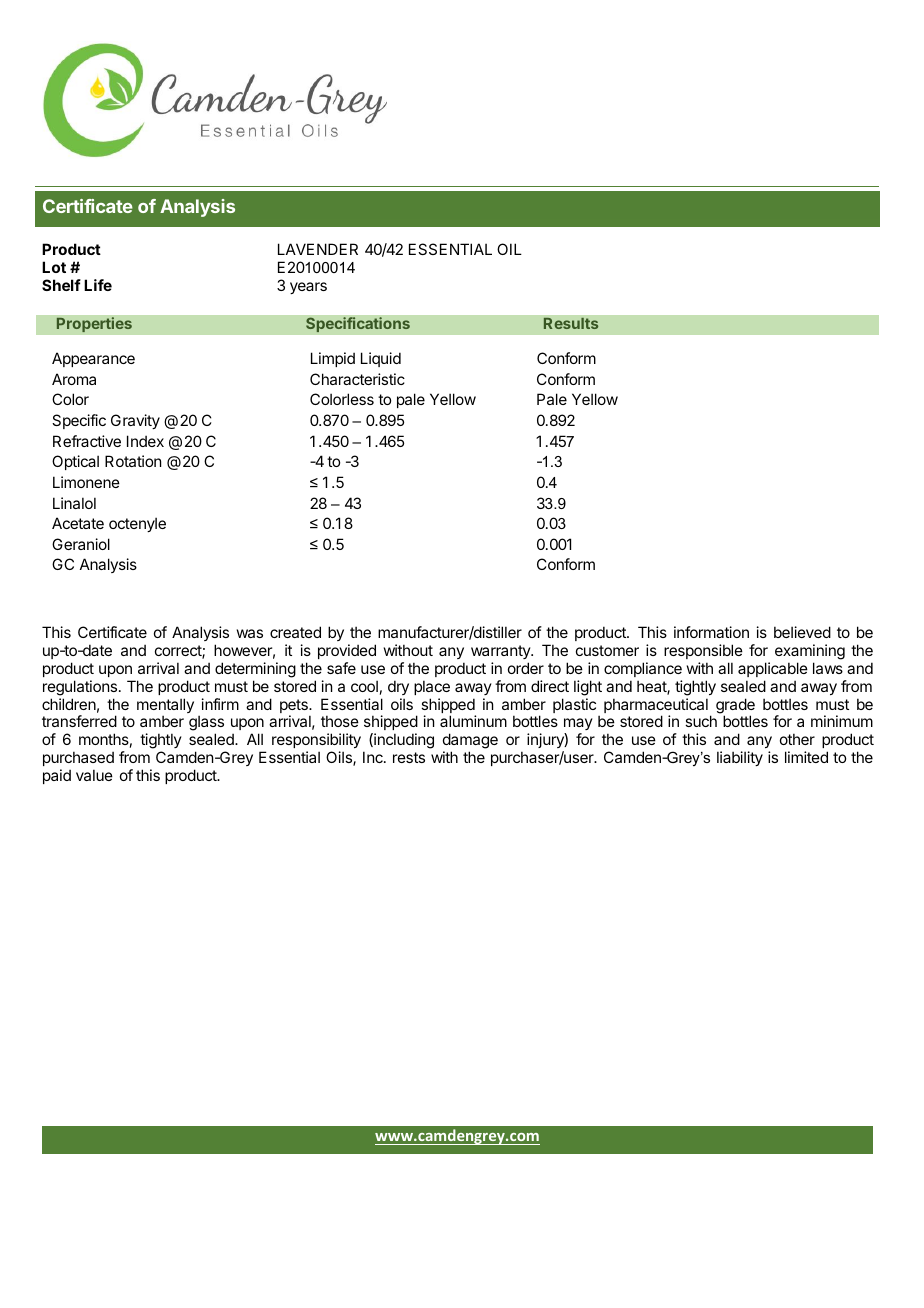 This screenshot has width=924, height=1308. I want to click on Acetate, so click(78, 523).
